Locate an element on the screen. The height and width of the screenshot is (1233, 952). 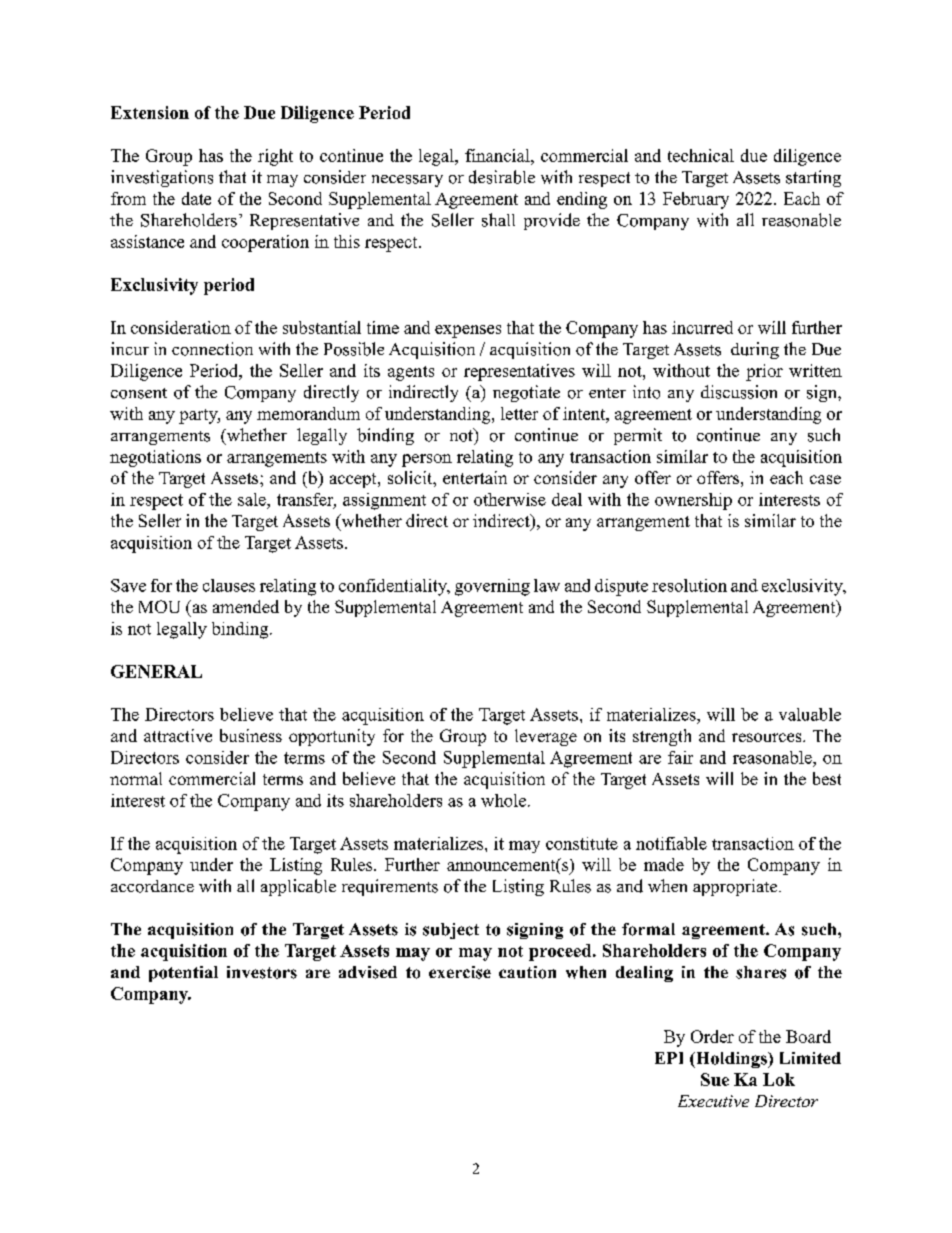
technical is located at coordinates (701, 155).
